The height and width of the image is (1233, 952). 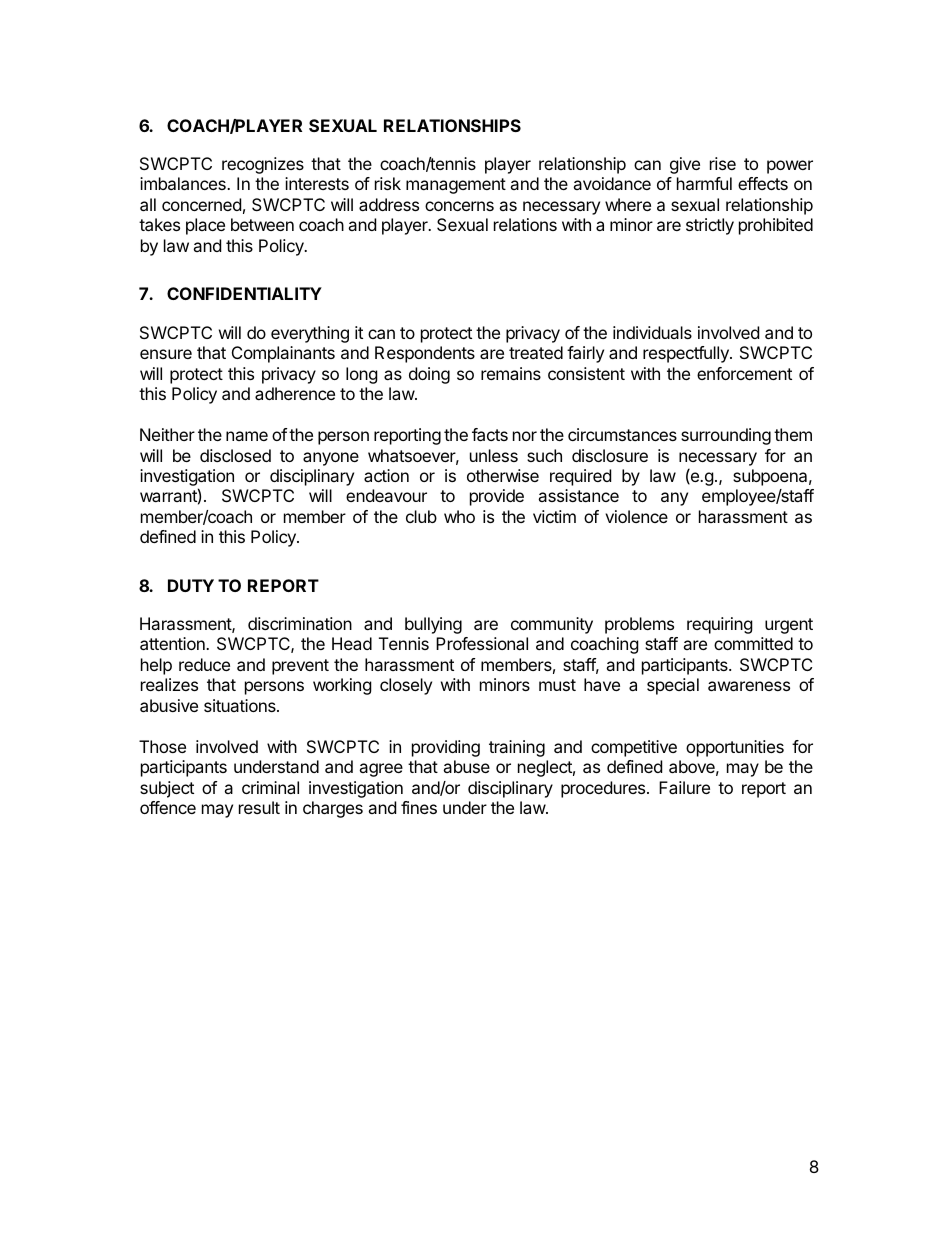 I want to click on criminal, so click(x=270, y=787).
